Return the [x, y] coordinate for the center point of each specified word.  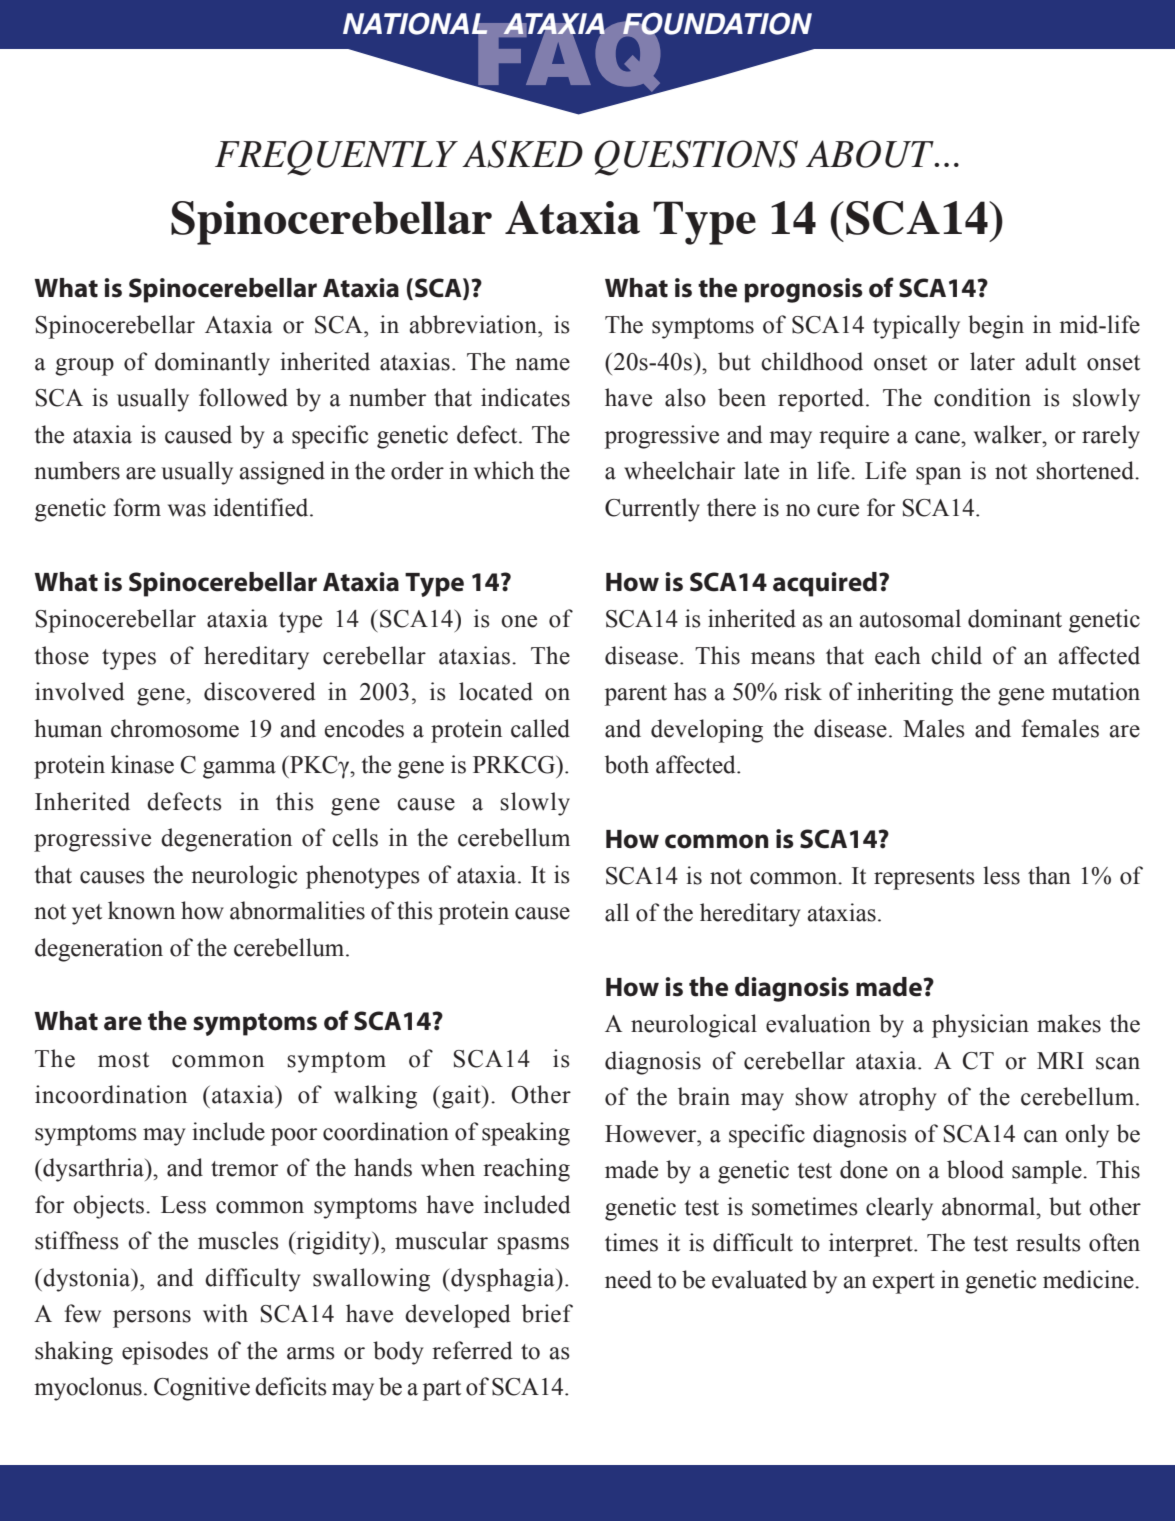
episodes [165, 1353]
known [141, 910]
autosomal [910, 618]
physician [980, 1026]
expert [904, 1283]
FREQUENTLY [336, 158]
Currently [652, 510]
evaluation [818, 1023]
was [187, 510]
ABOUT [871, 154]
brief [547, 1313]
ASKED [522, 154]
